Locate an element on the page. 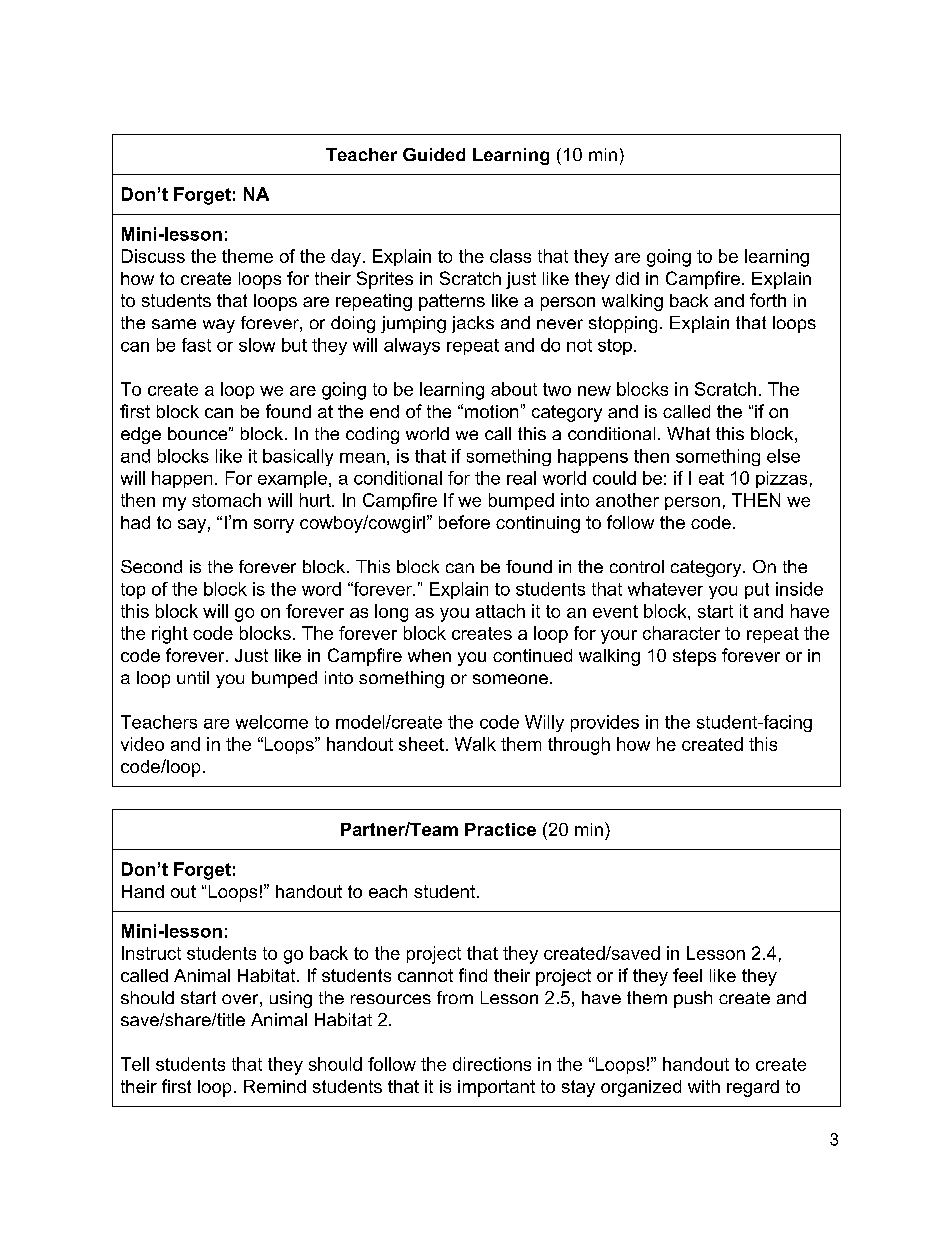 This page has width=952, height=1233. fast is located at coordinates (196, 345).
